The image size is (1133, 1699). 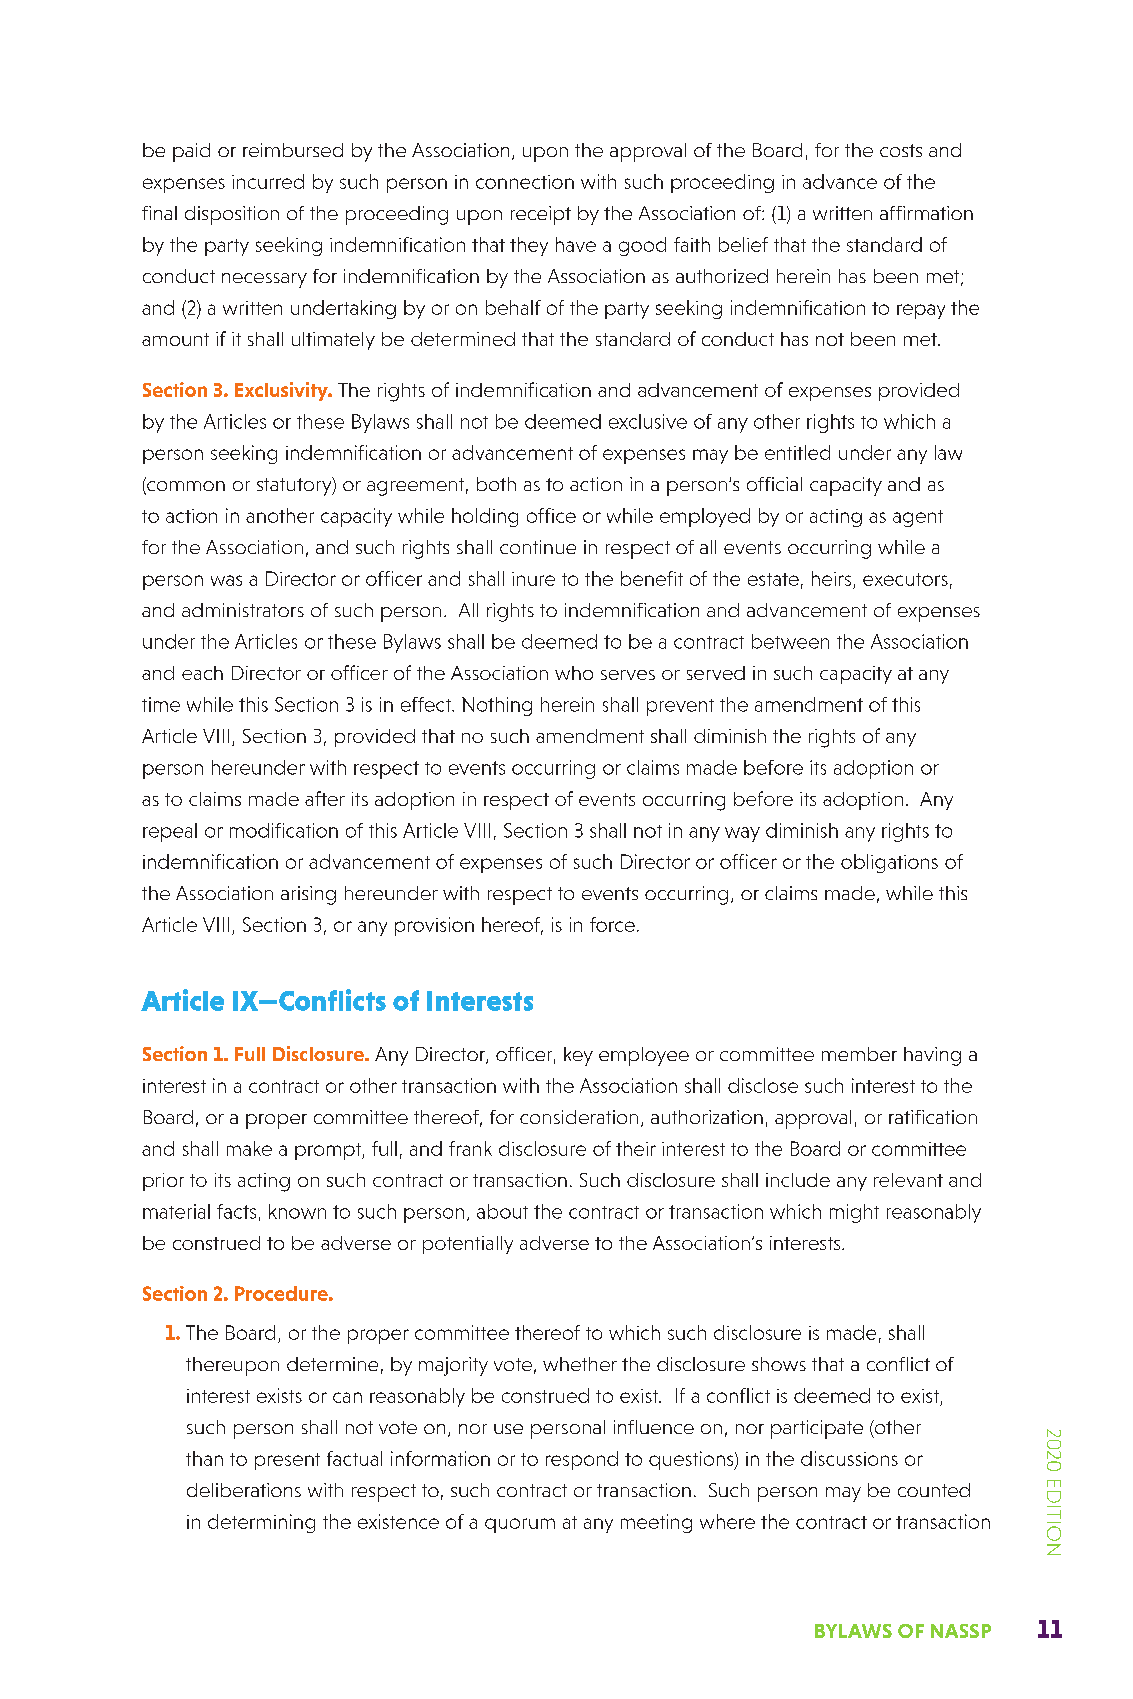 What do you see at coordinates (244, 1490) in the screenshot?
I see `deliberations` at bounding box center [244, 1490].
